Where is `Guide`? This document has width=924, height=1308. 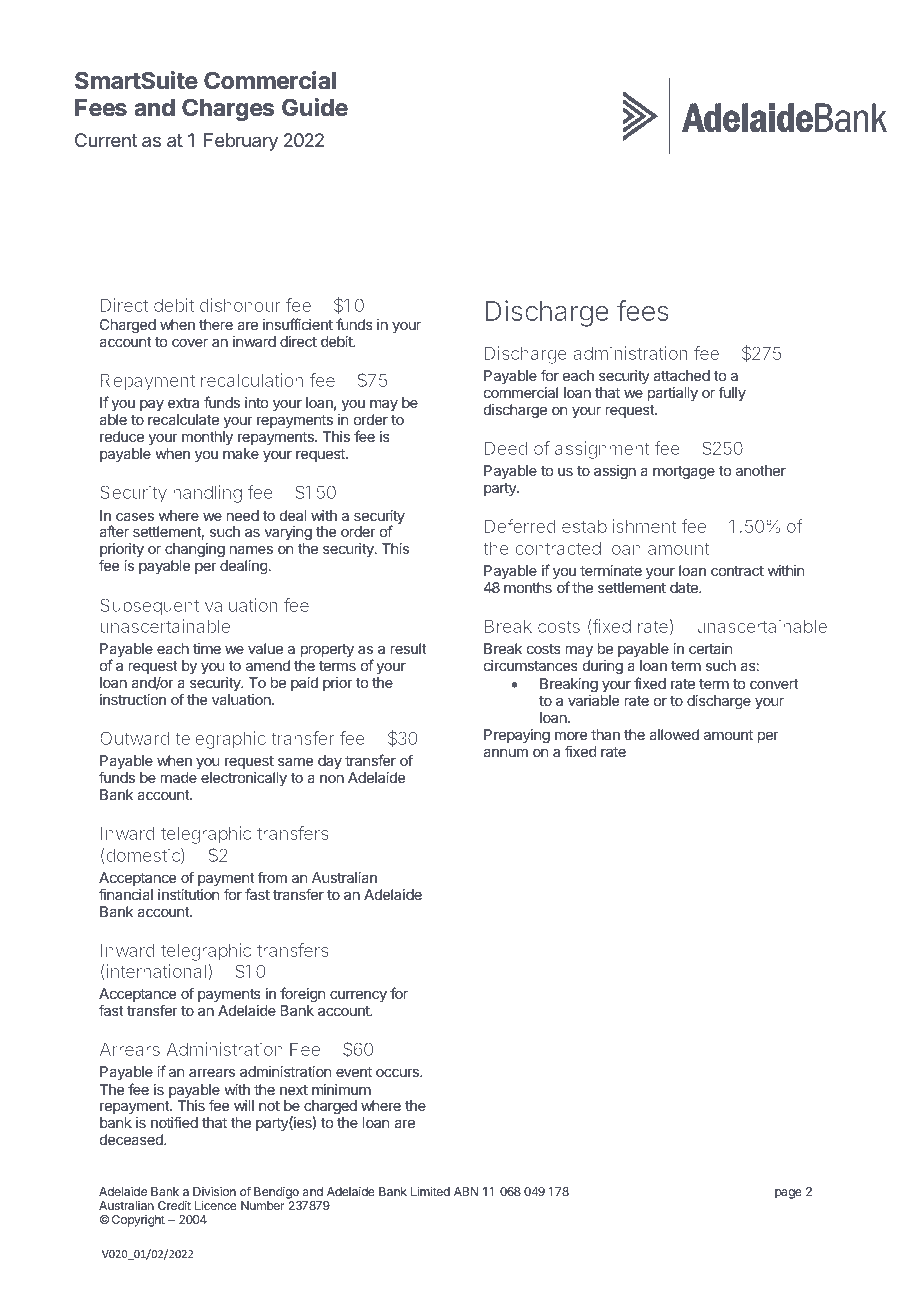
Guide is located at coordinates (315, 107).
